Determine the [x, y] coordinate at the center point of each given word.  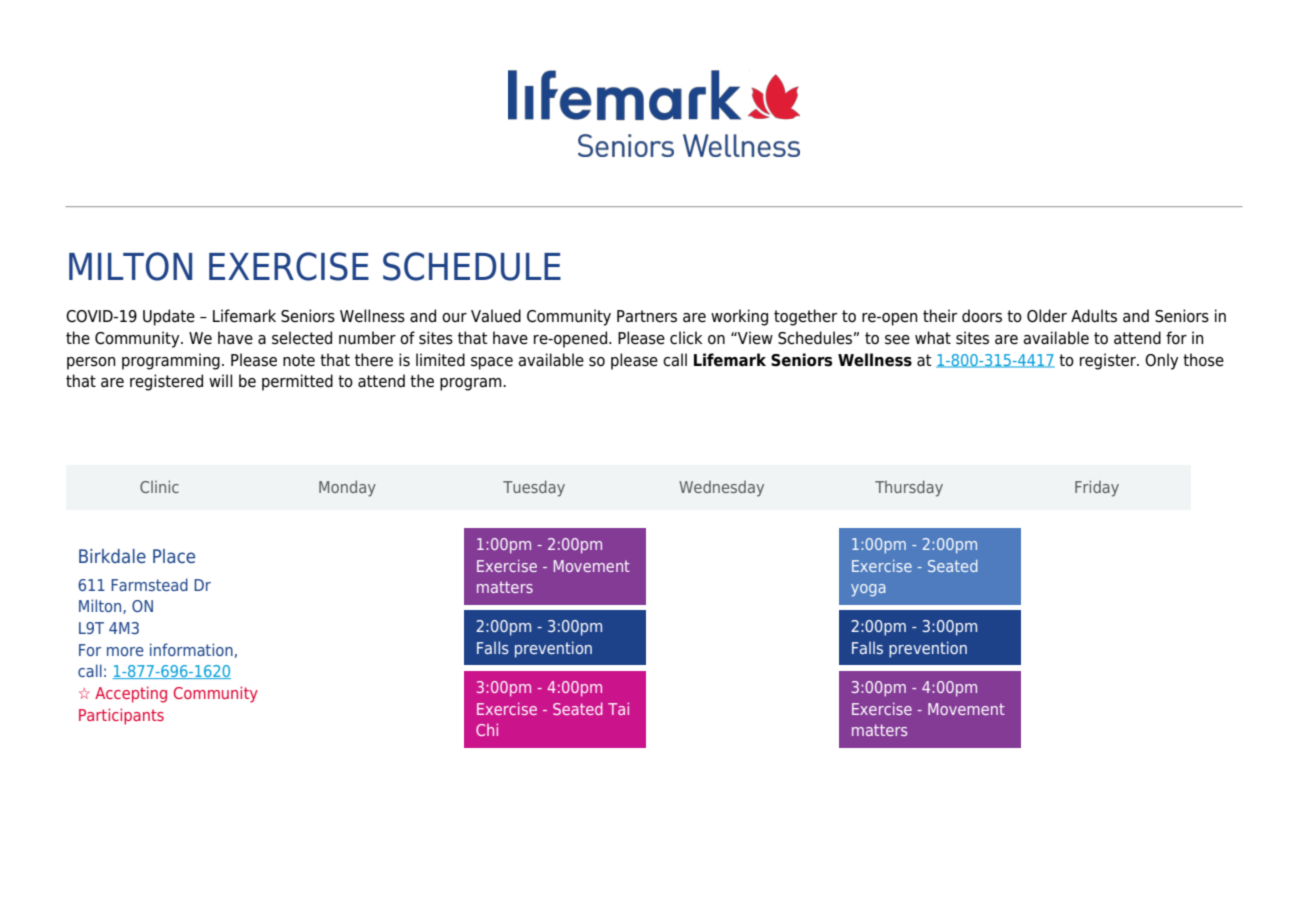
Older [1047, 316]
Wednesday [721, 489]
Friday [1097, 488]
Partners [647, 316]
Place [174, 556]
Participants [121, 716]
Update [169, 317]
